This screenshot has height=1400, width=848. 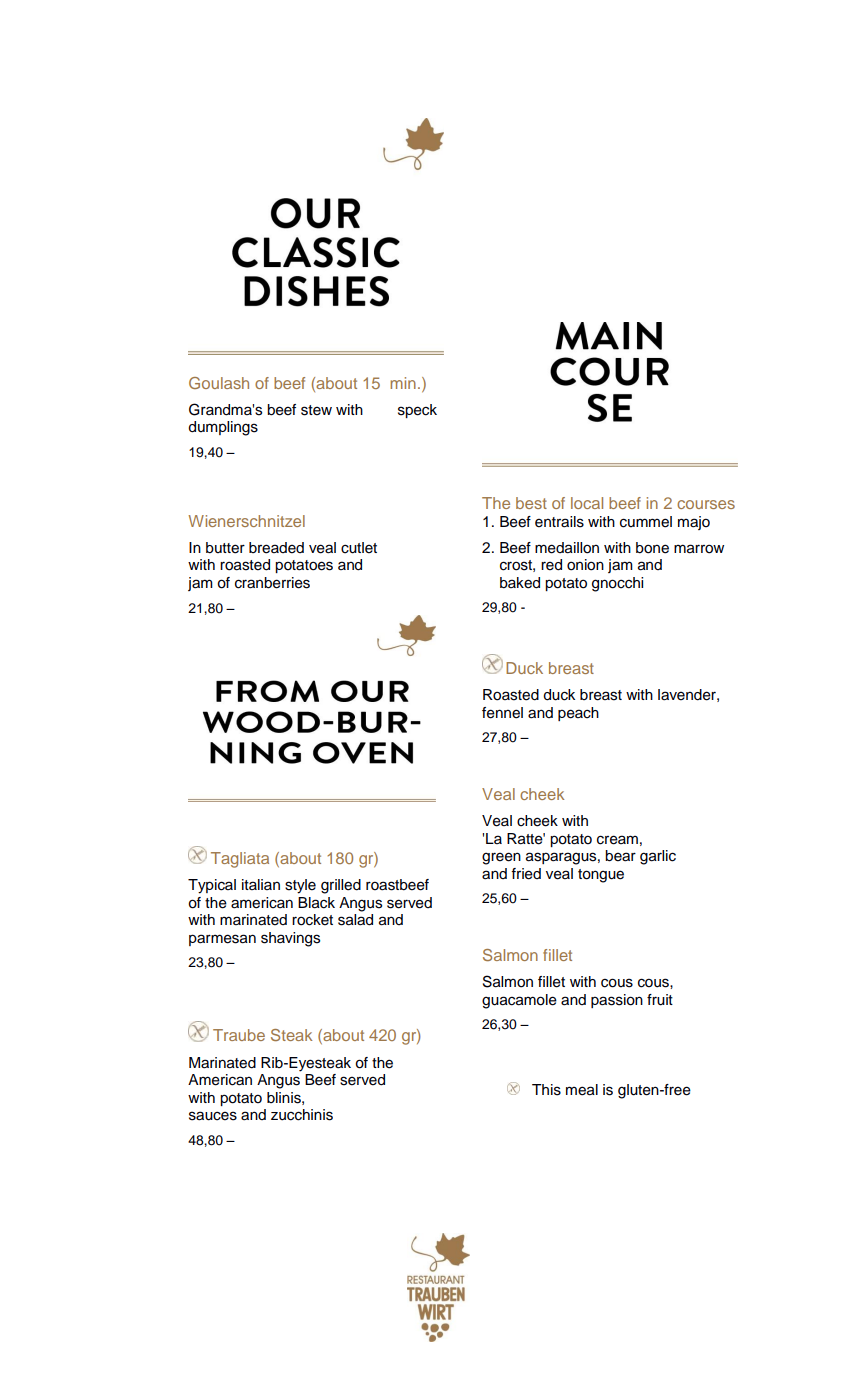 What do you see at coordinates (546, 1090) in the screenshot?
I see `This` at bounding box center [546, 1090].
